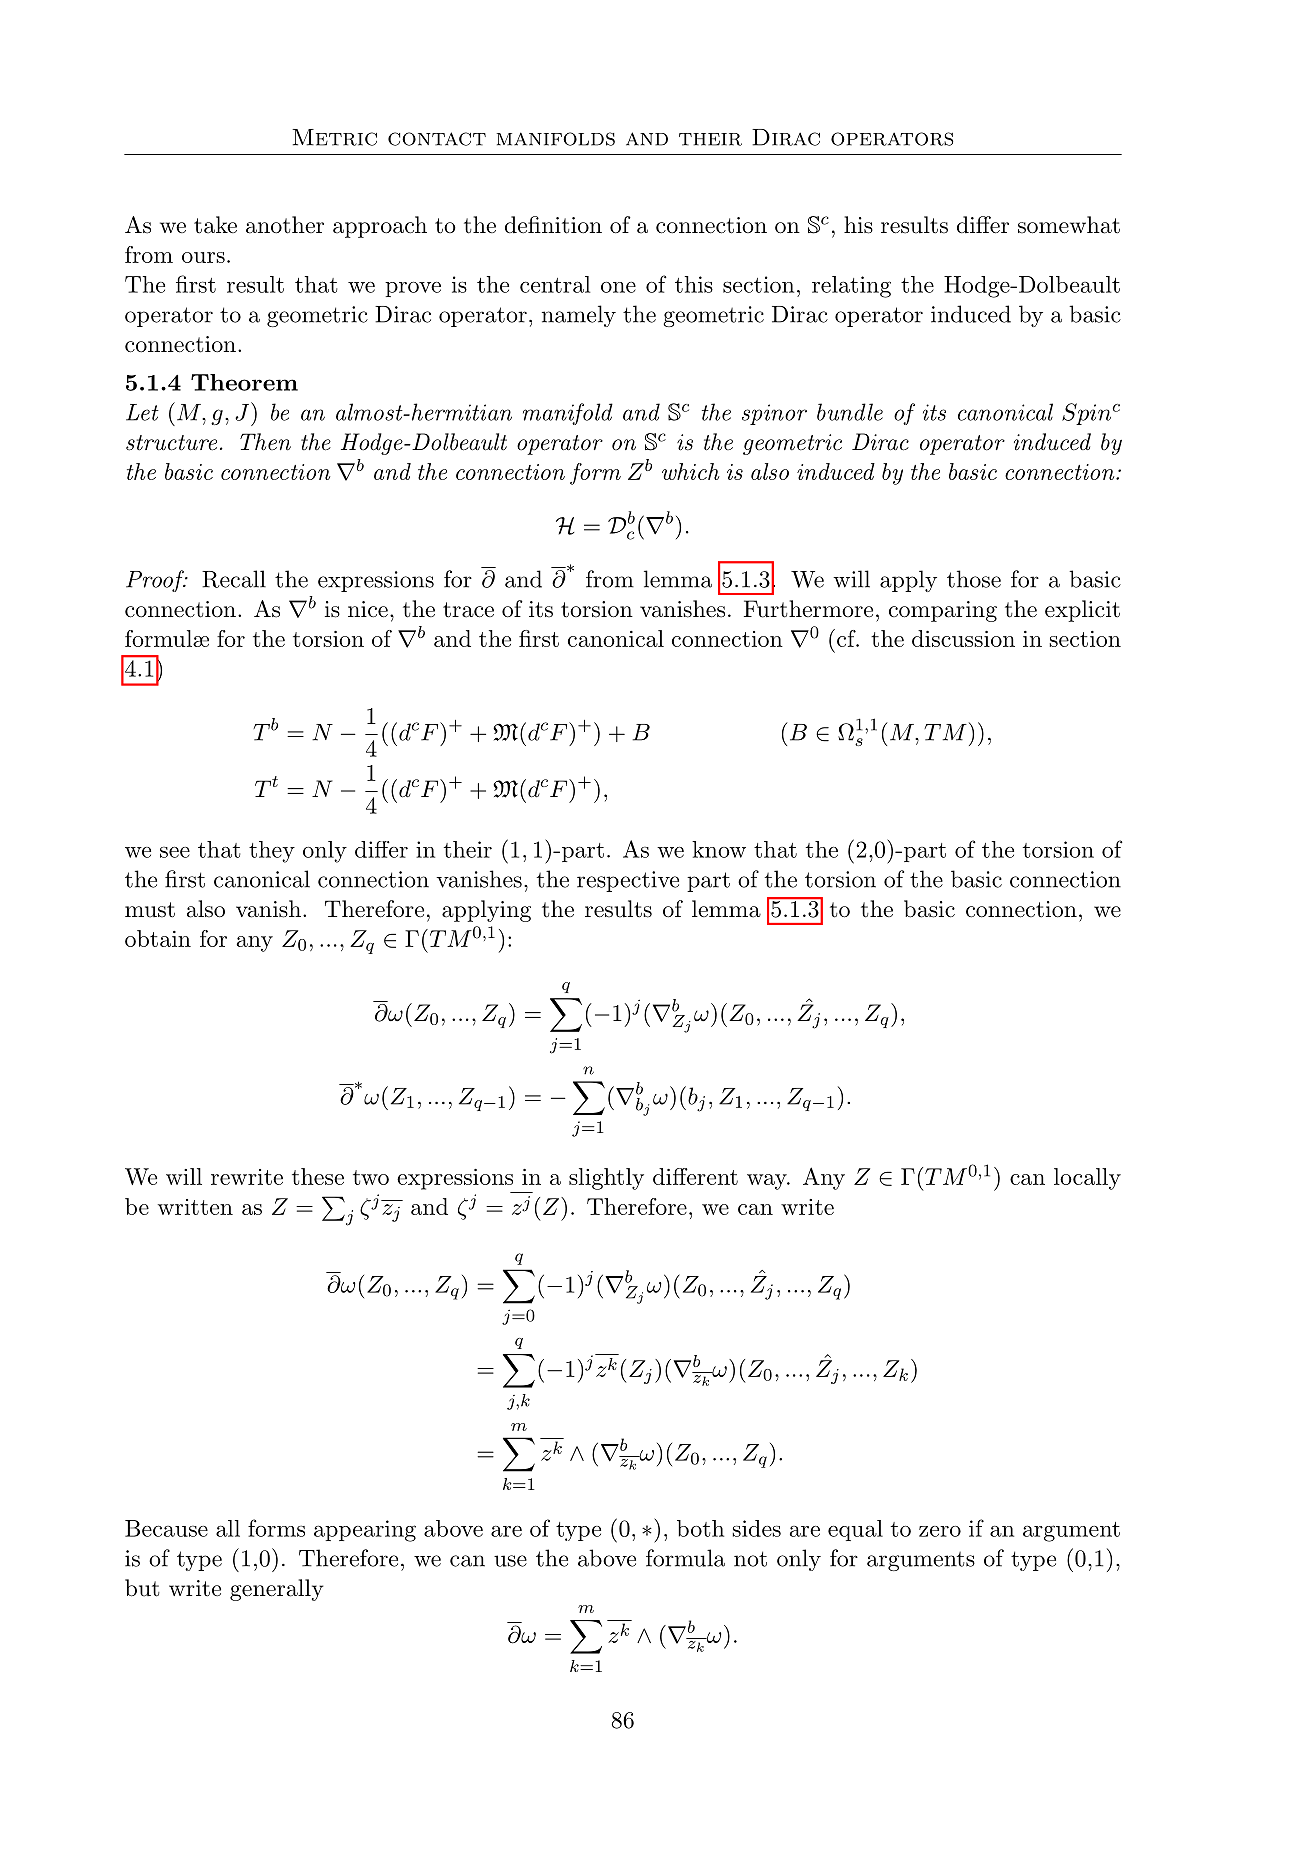  What do you see at coordinates (628, 881) in the document?
I see `respective` at bounding box center [628, 881].
